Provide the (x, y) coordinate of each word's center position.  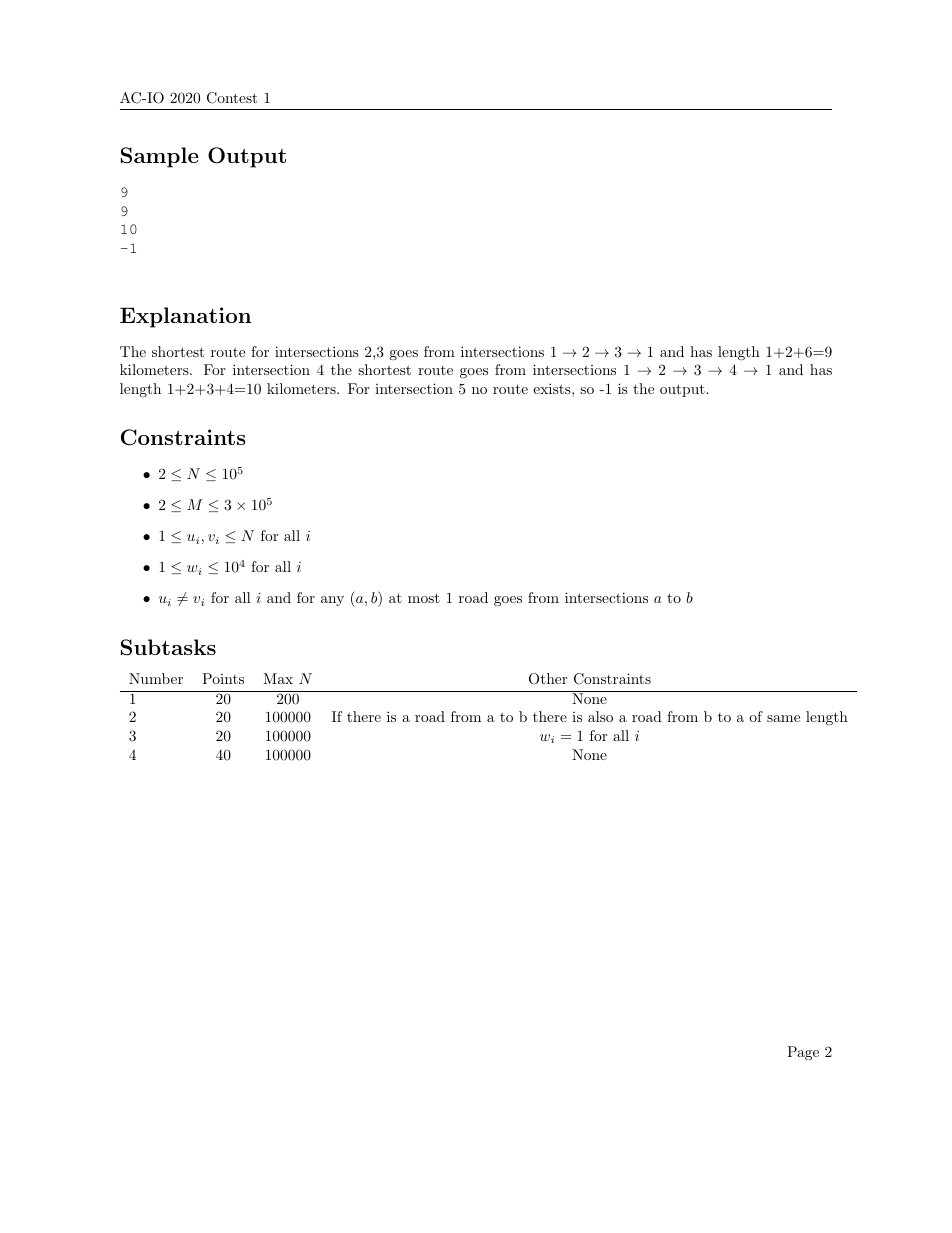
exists (553, 388)
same (783, 718)
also (600, 716)
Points (223, 678)
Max (278, 678)
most (424, 598)
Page (803, 1053)
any (332, 601)
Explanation (185, 317)
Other (548, 679)
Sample (160, 157)
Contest (232, 98)
